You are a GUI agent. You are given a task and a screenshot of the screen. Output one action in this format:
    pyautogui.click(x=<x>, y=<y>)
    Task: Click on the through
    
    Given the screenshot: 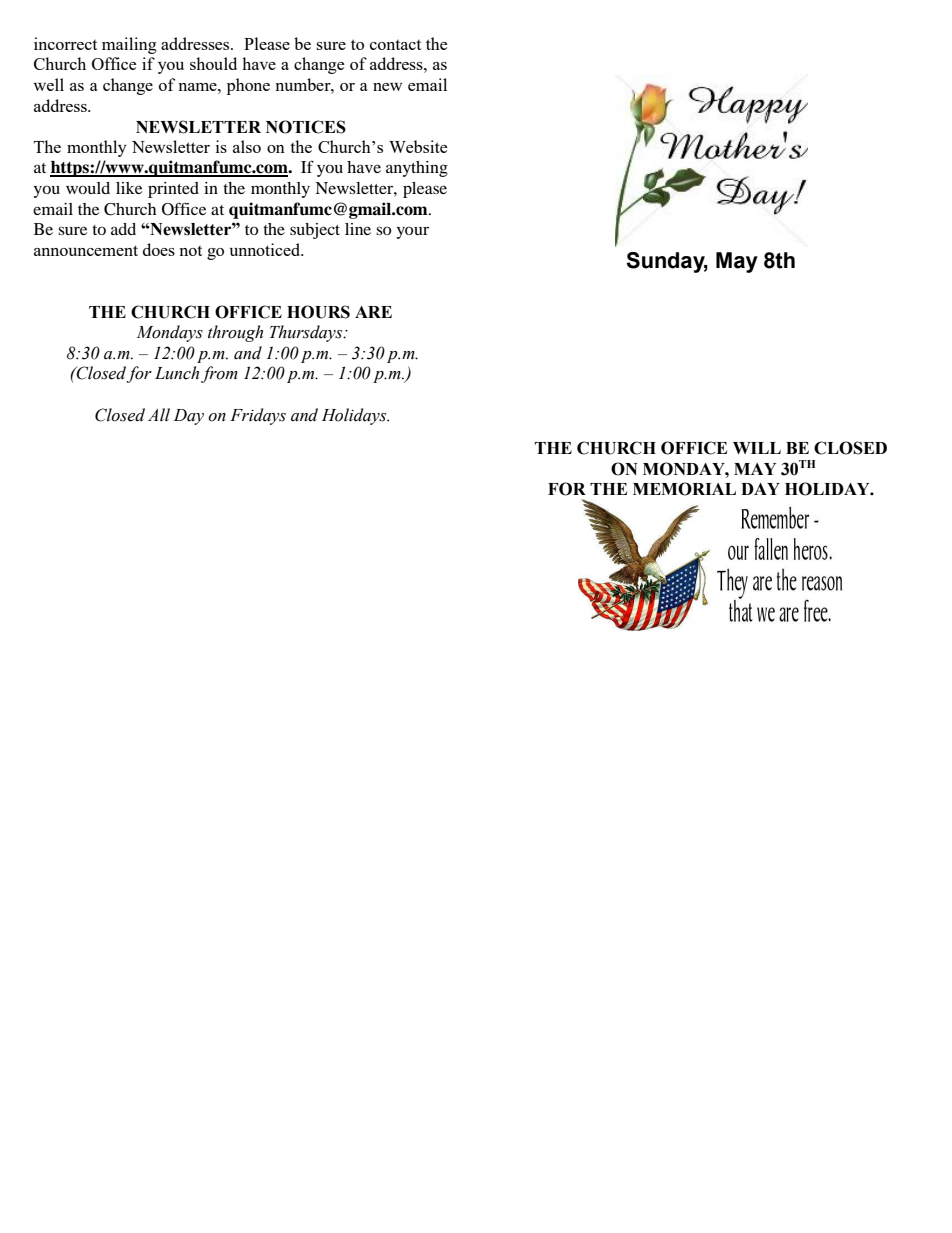 What is the action you would take?
    pyautogui.click(x=235, y=333)
